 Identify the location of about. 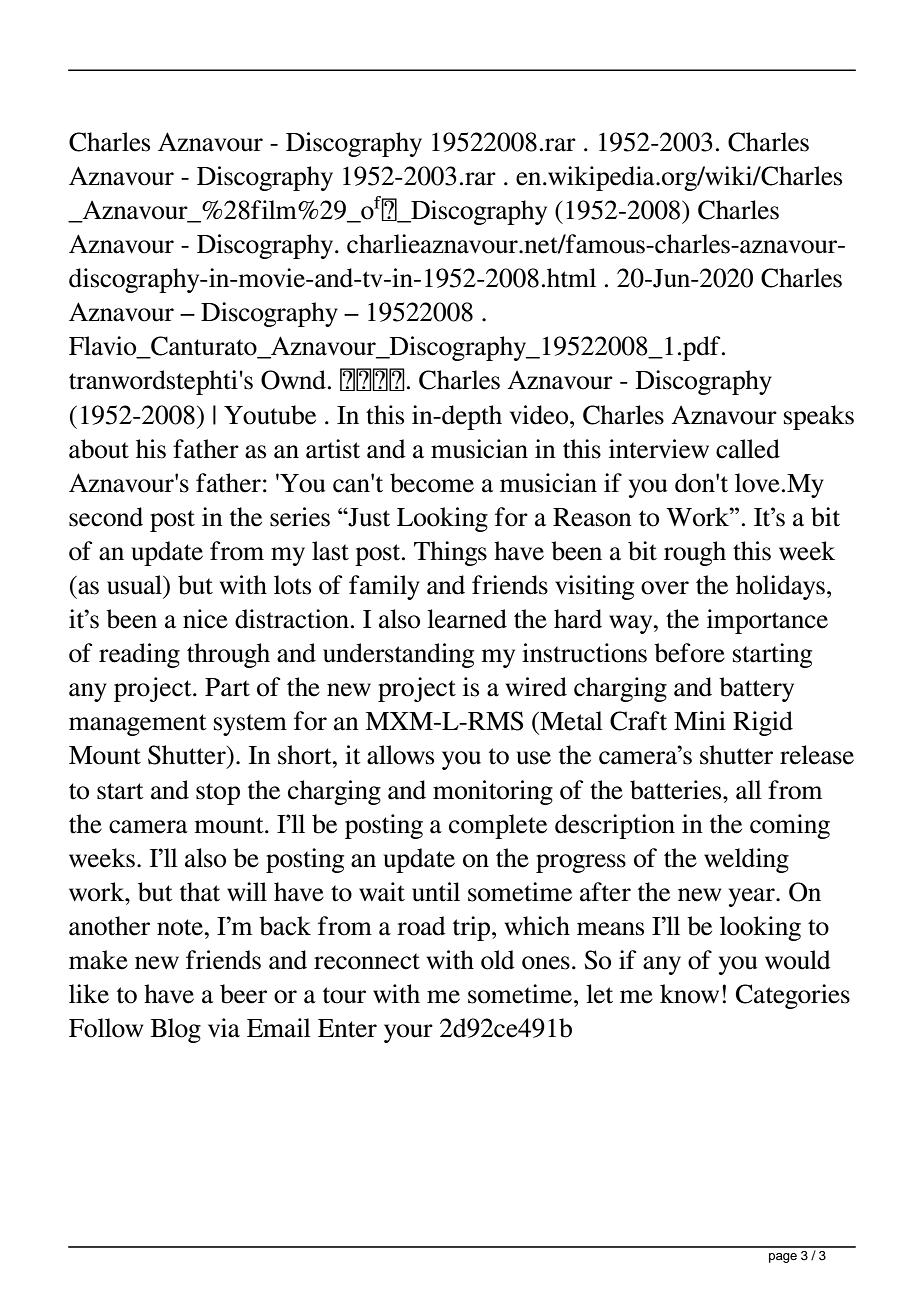
(99, 449).
